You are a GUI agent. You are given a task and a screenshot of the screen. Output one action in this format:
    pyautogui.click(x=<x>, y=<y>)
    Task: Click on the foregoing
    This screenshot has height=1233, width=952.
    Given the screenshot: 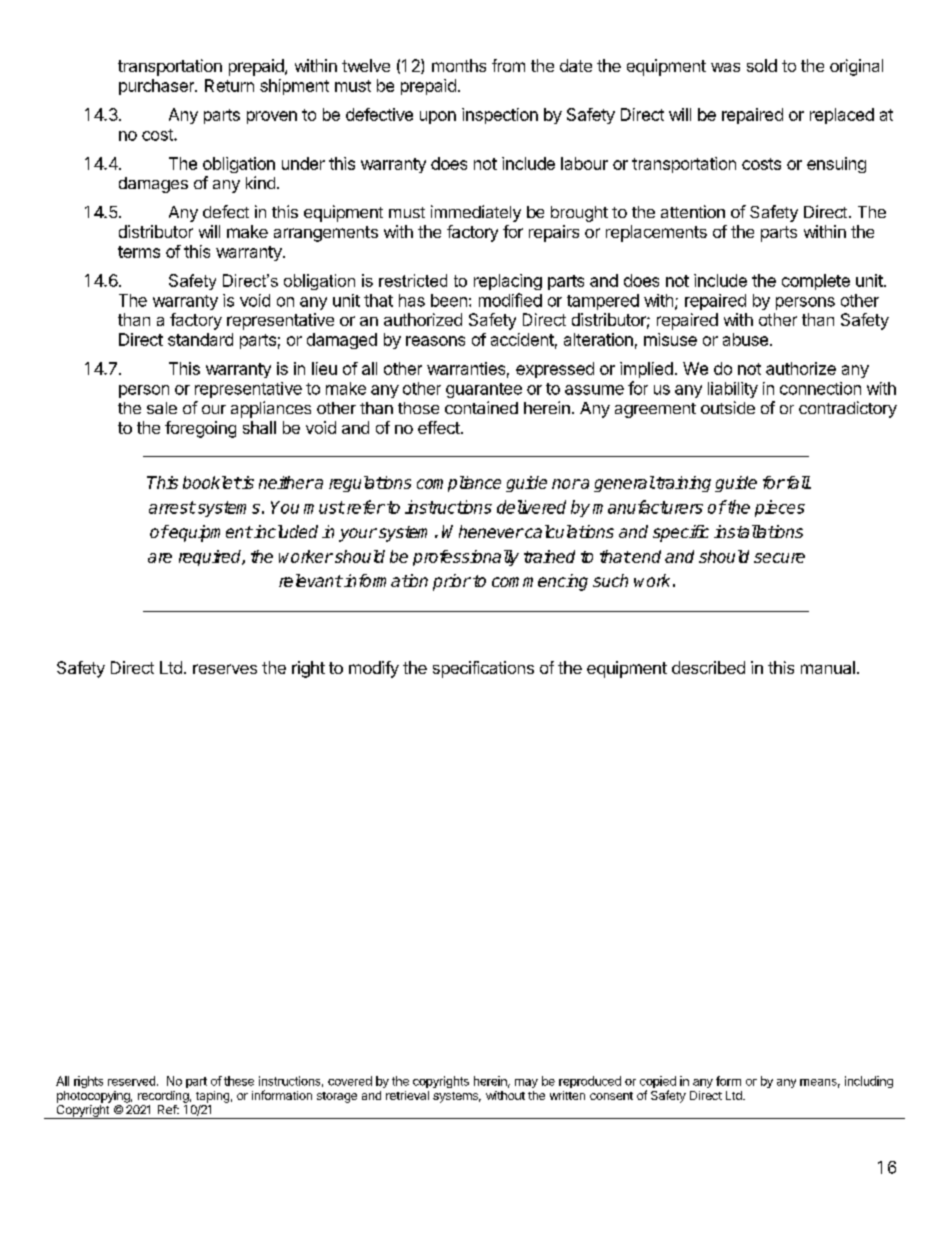 What is the action you would take?
    pyautogui.click(x=200, y=429)
